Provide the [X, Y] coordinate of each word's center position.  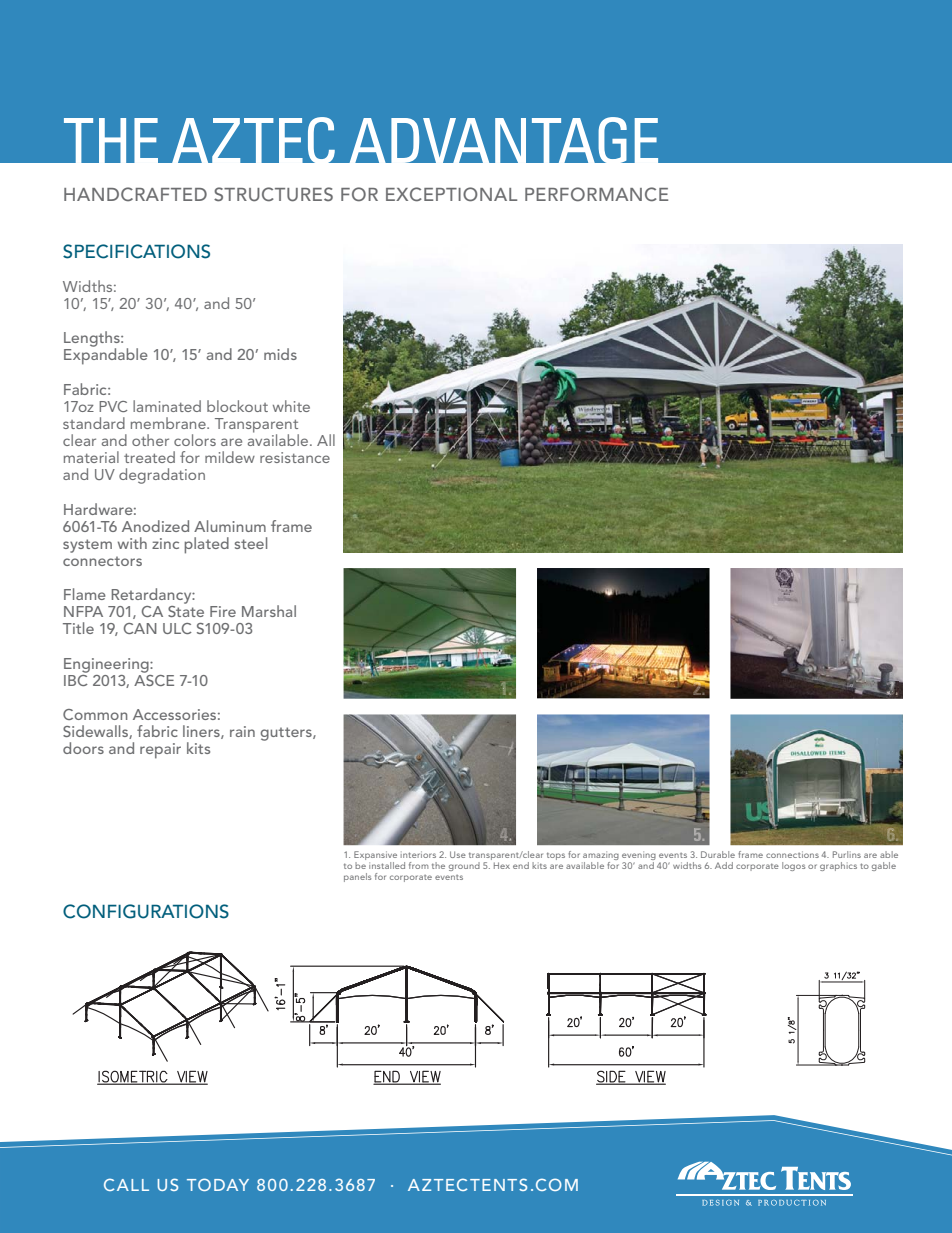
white [291, 406]
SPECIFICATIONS [136, 251]
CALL [126, 1184]
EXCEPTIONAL [451, 194]
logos [793, 866]
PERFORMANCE [596, 194]
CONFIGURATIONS [146, 911]
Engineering [107, 665]
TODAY [218, 1184]
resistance [295, 457]
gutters [287, 734]
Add [724, 865]
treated [149, 457]
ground [464, 866]
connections [792, 854]
